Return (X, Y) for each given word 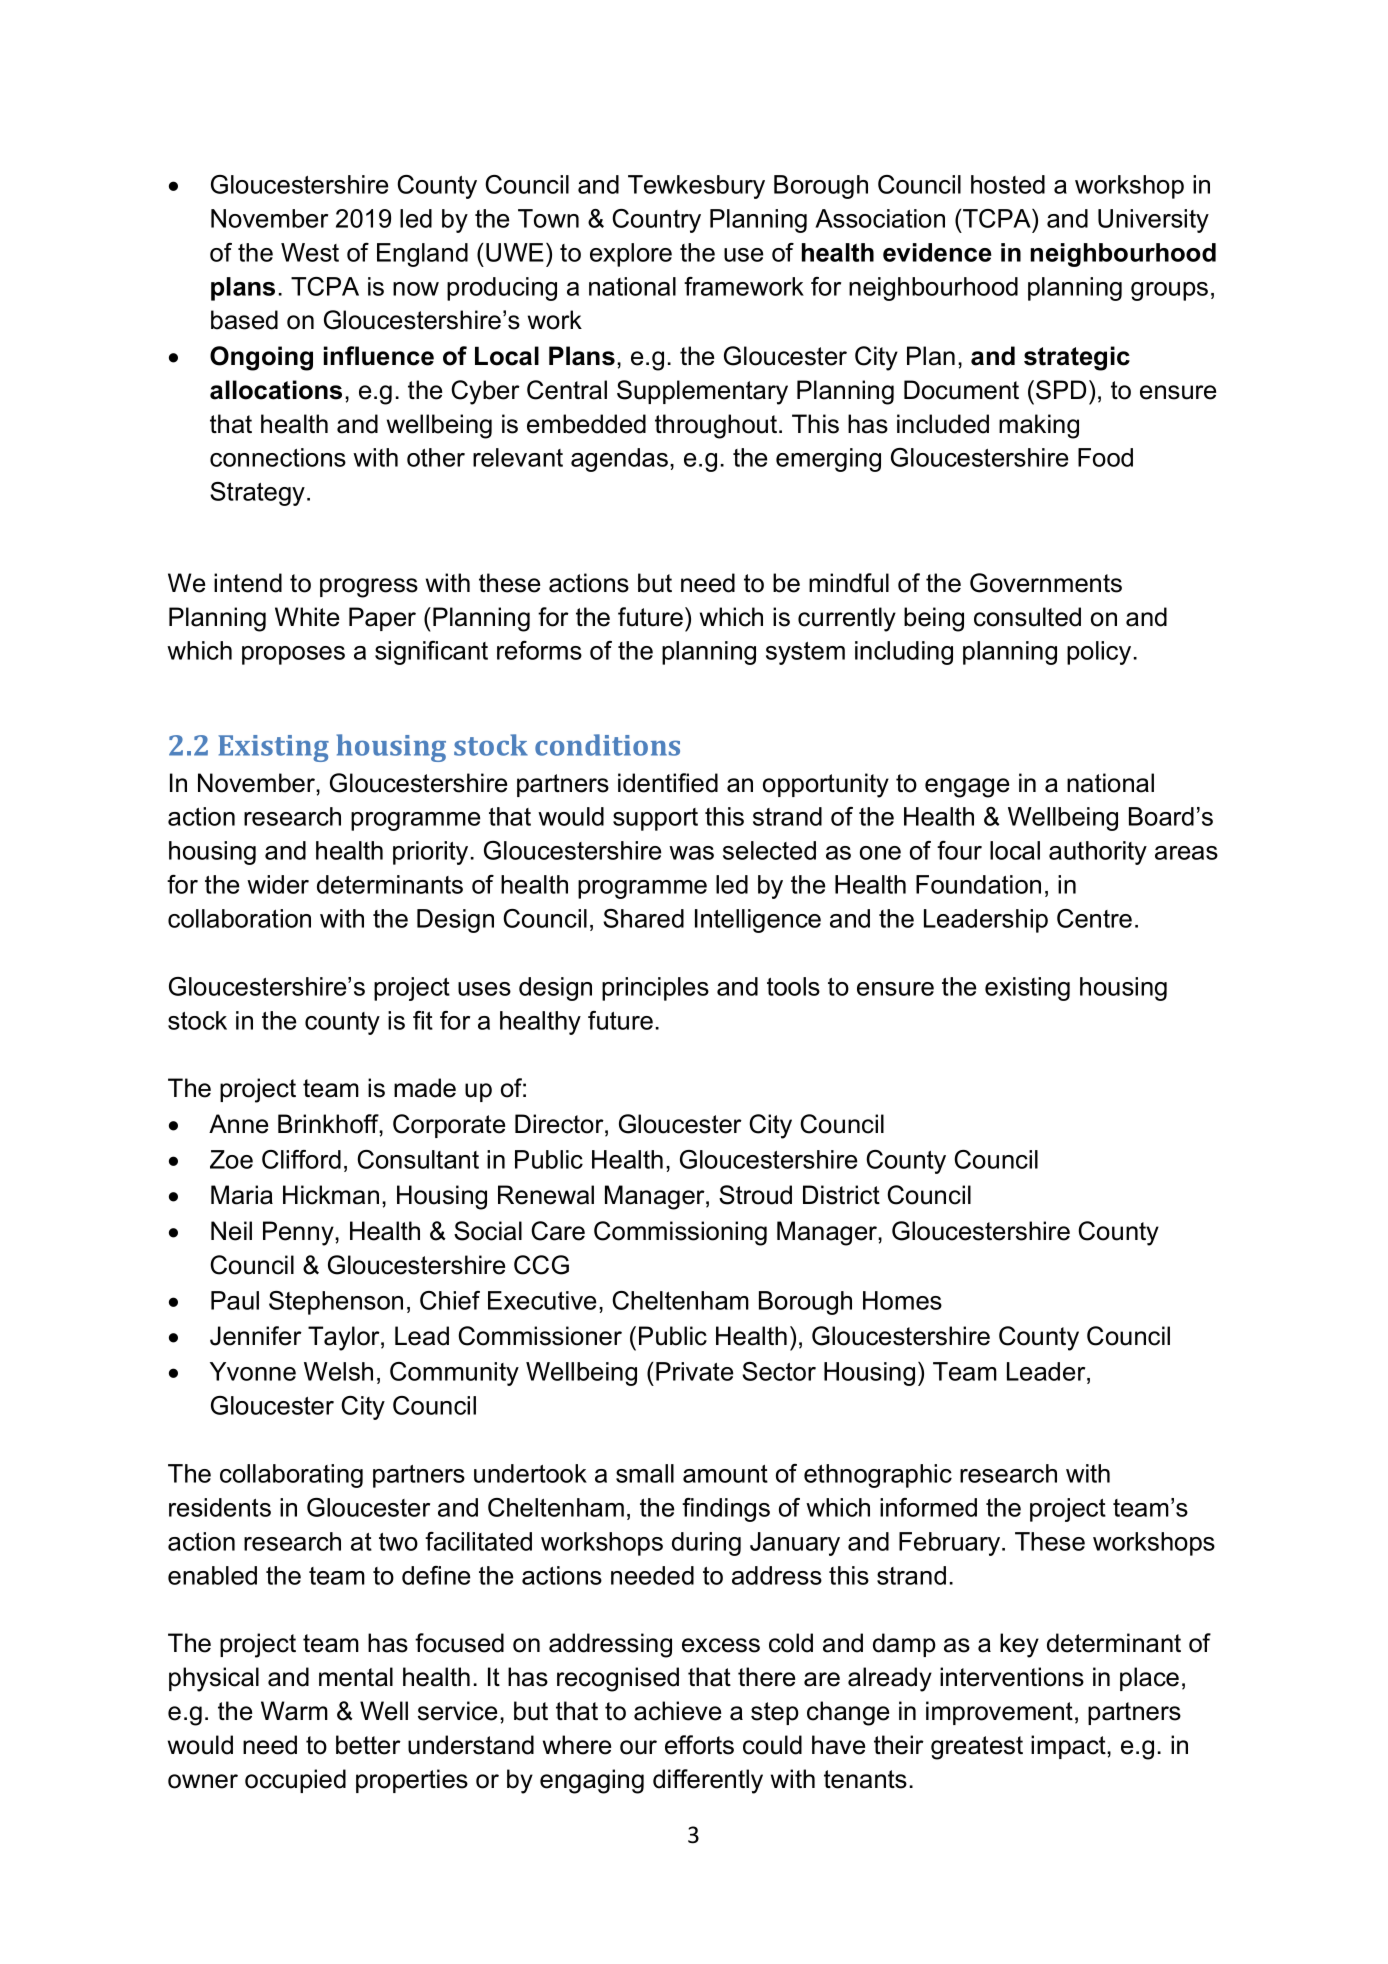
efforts (699, 1745)
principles (655, 989)
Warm (294, 1711)
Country (656, 221)
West (310, 252)
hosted (1008, 184)
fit (423, 1020)
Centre (1094, 918)
